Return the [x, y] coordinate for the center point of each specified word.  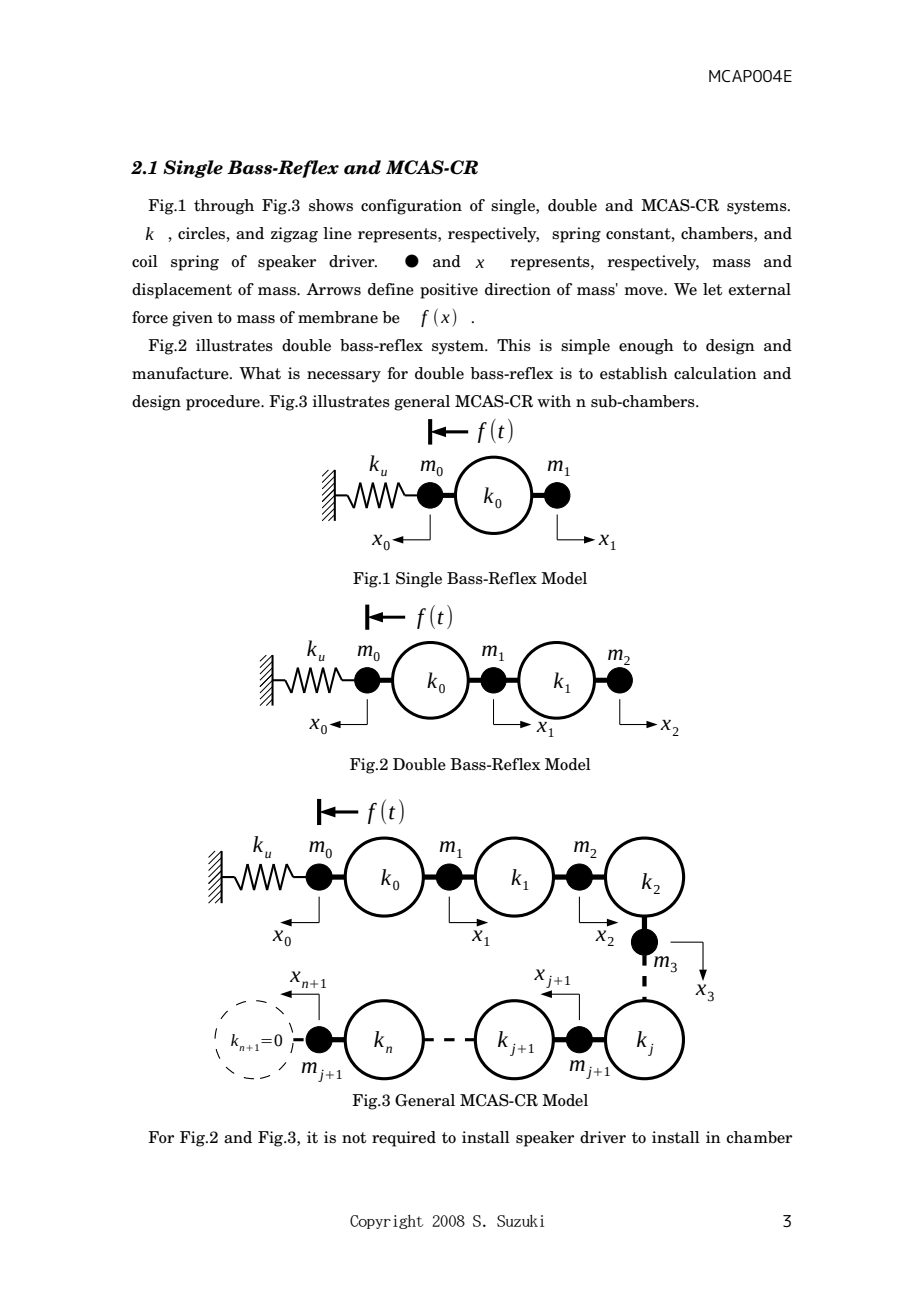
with [554, 401]
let [712, 289]
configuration [411, 207]
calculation [715, 373]
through [224, 207]
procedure [224, 403]
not [354, 1138]
